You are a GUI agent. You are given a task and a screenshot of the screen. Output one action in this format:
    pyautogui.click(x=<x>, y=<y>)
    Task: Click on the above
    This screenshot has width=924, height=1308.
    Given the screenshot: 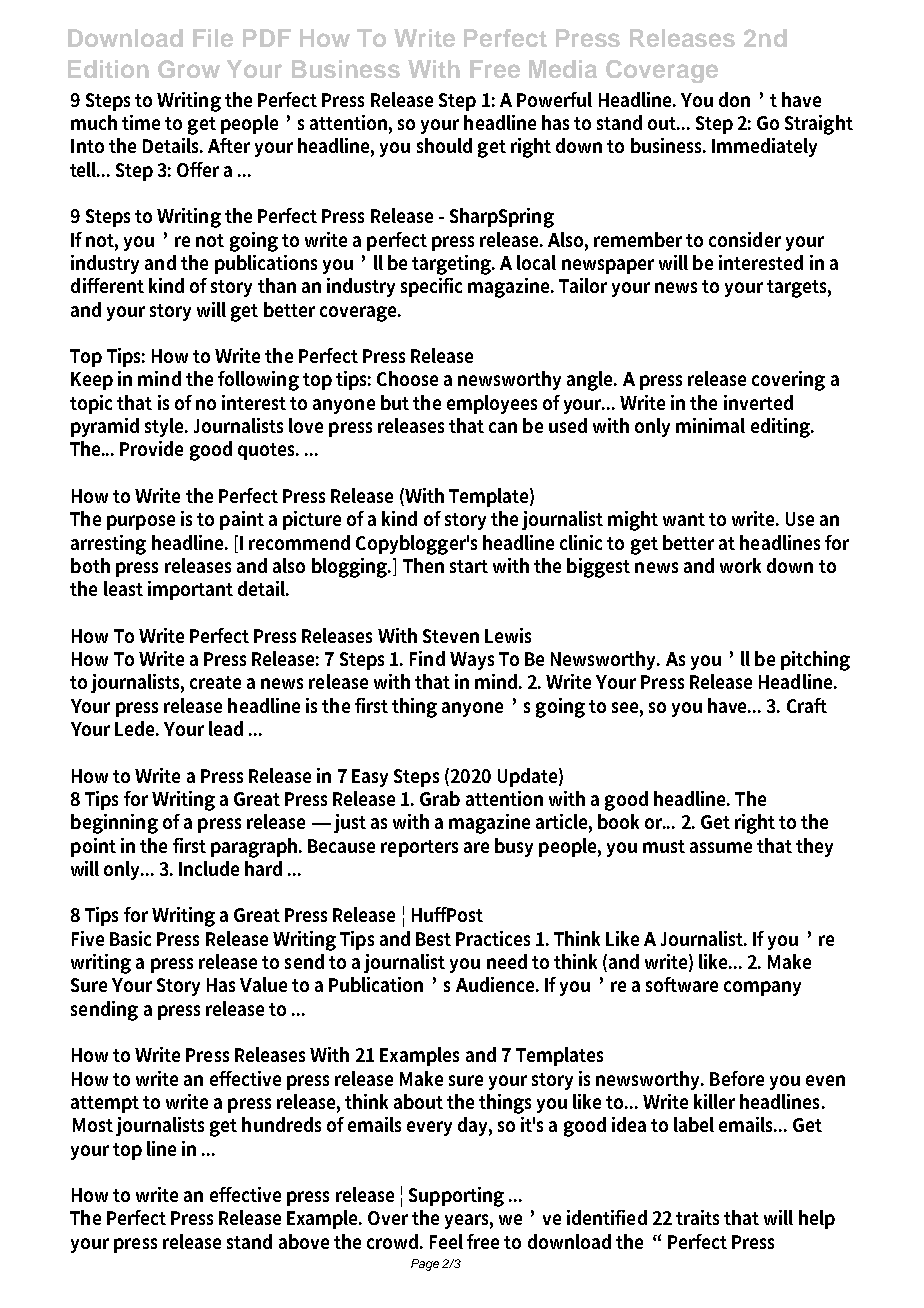 What is the action you would take?
    pyautogui.click(x=304, y=1241)
